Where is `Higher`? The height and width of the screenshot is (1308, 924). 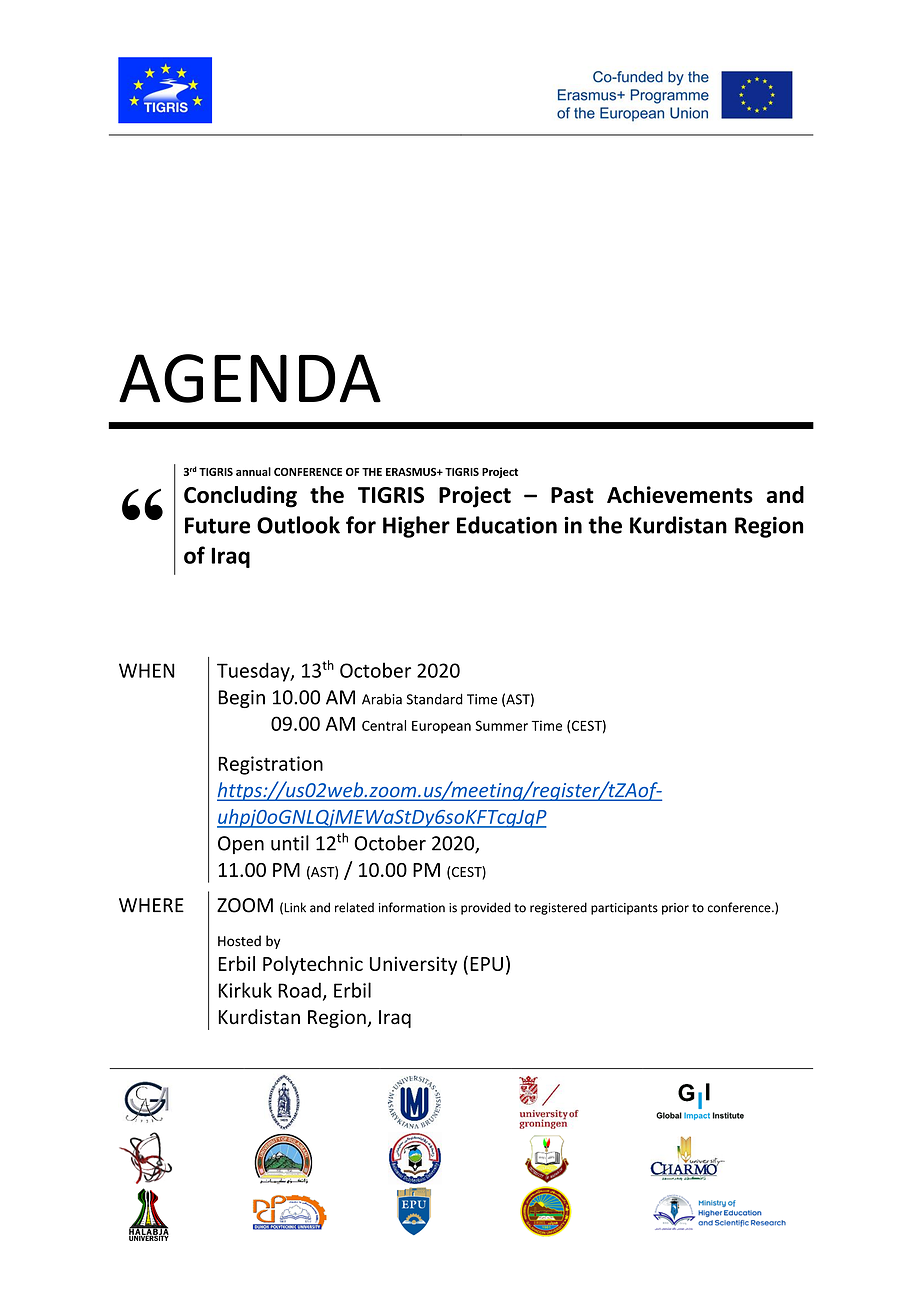
Higher is located at coordinates (416, 527).
